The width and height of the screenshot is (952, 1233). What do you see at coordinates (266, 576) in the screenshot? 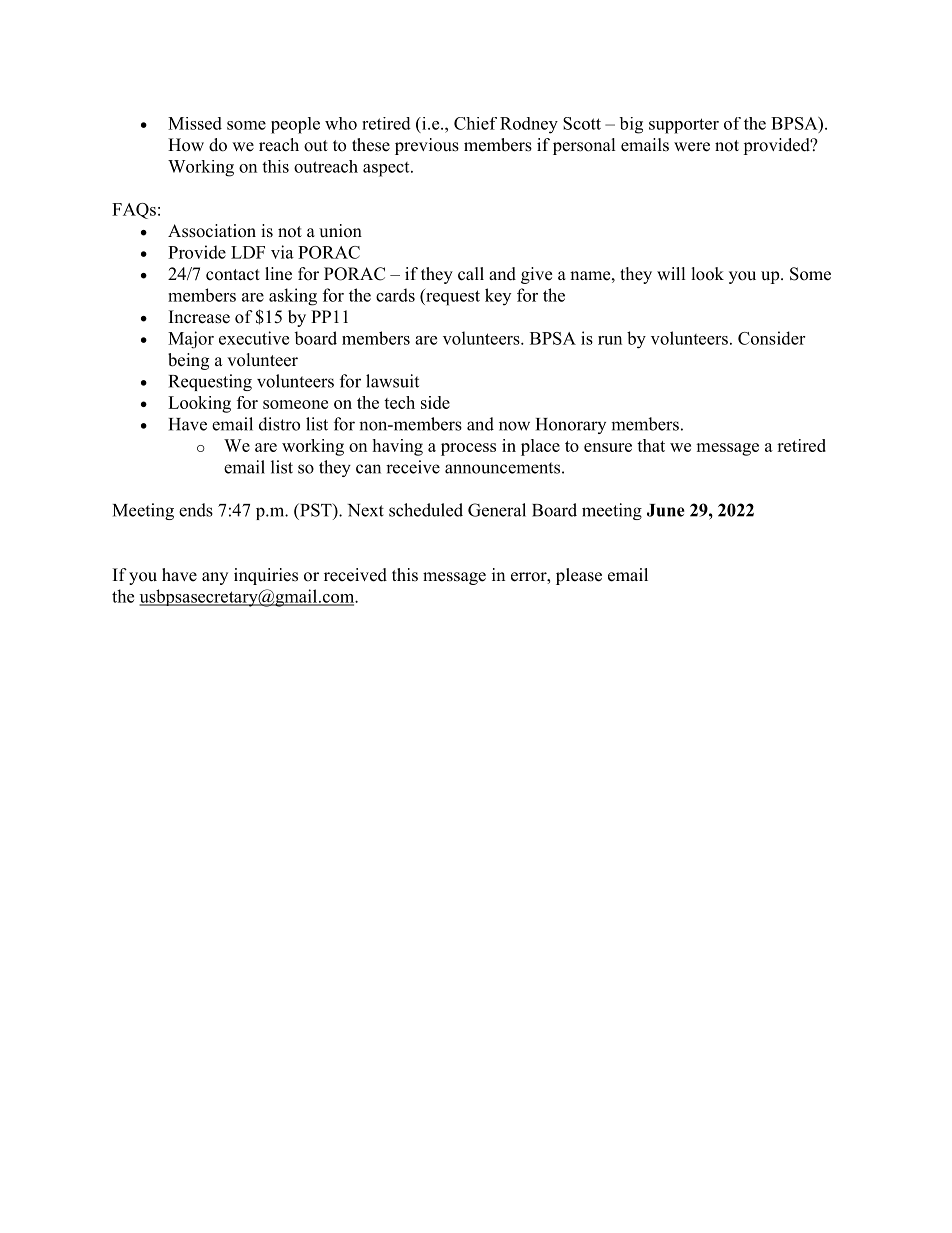
I see `inquiries` at bounding box center [266, 576].
